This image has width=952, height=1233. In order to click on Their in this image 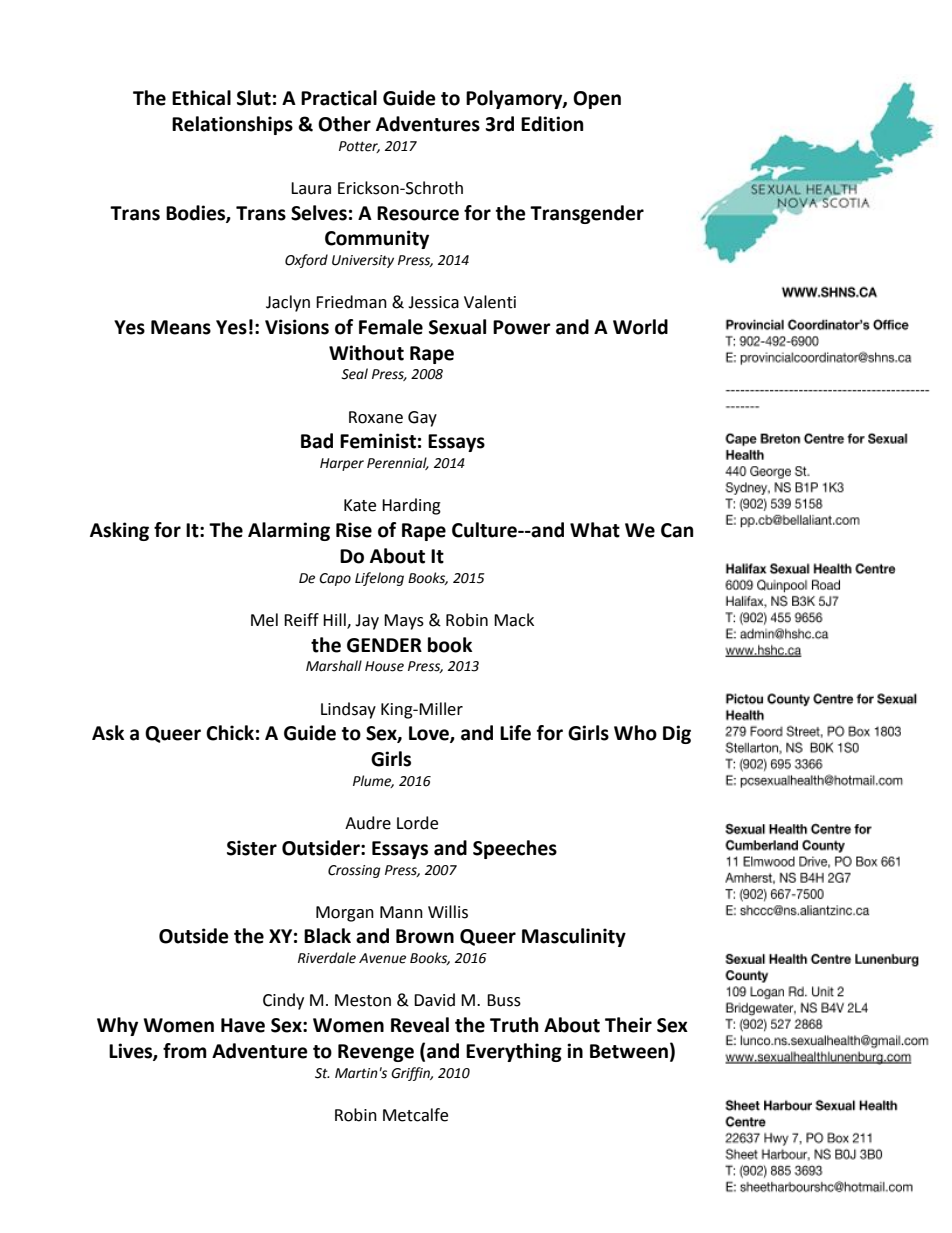, I will do `click(628, 1025)`.
